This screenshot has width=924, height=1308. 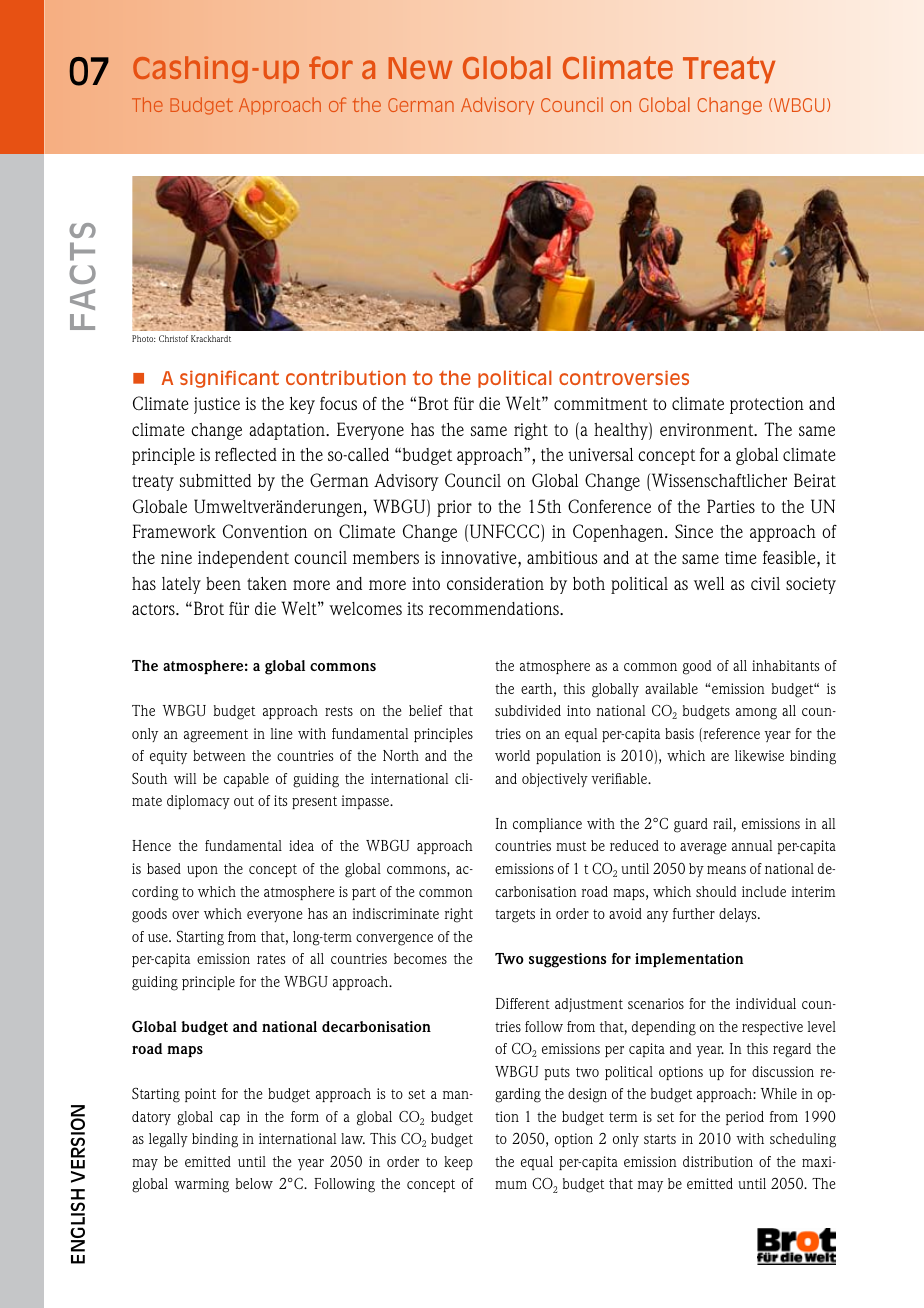 I want to click on period, so click(x=745, y=1118).
